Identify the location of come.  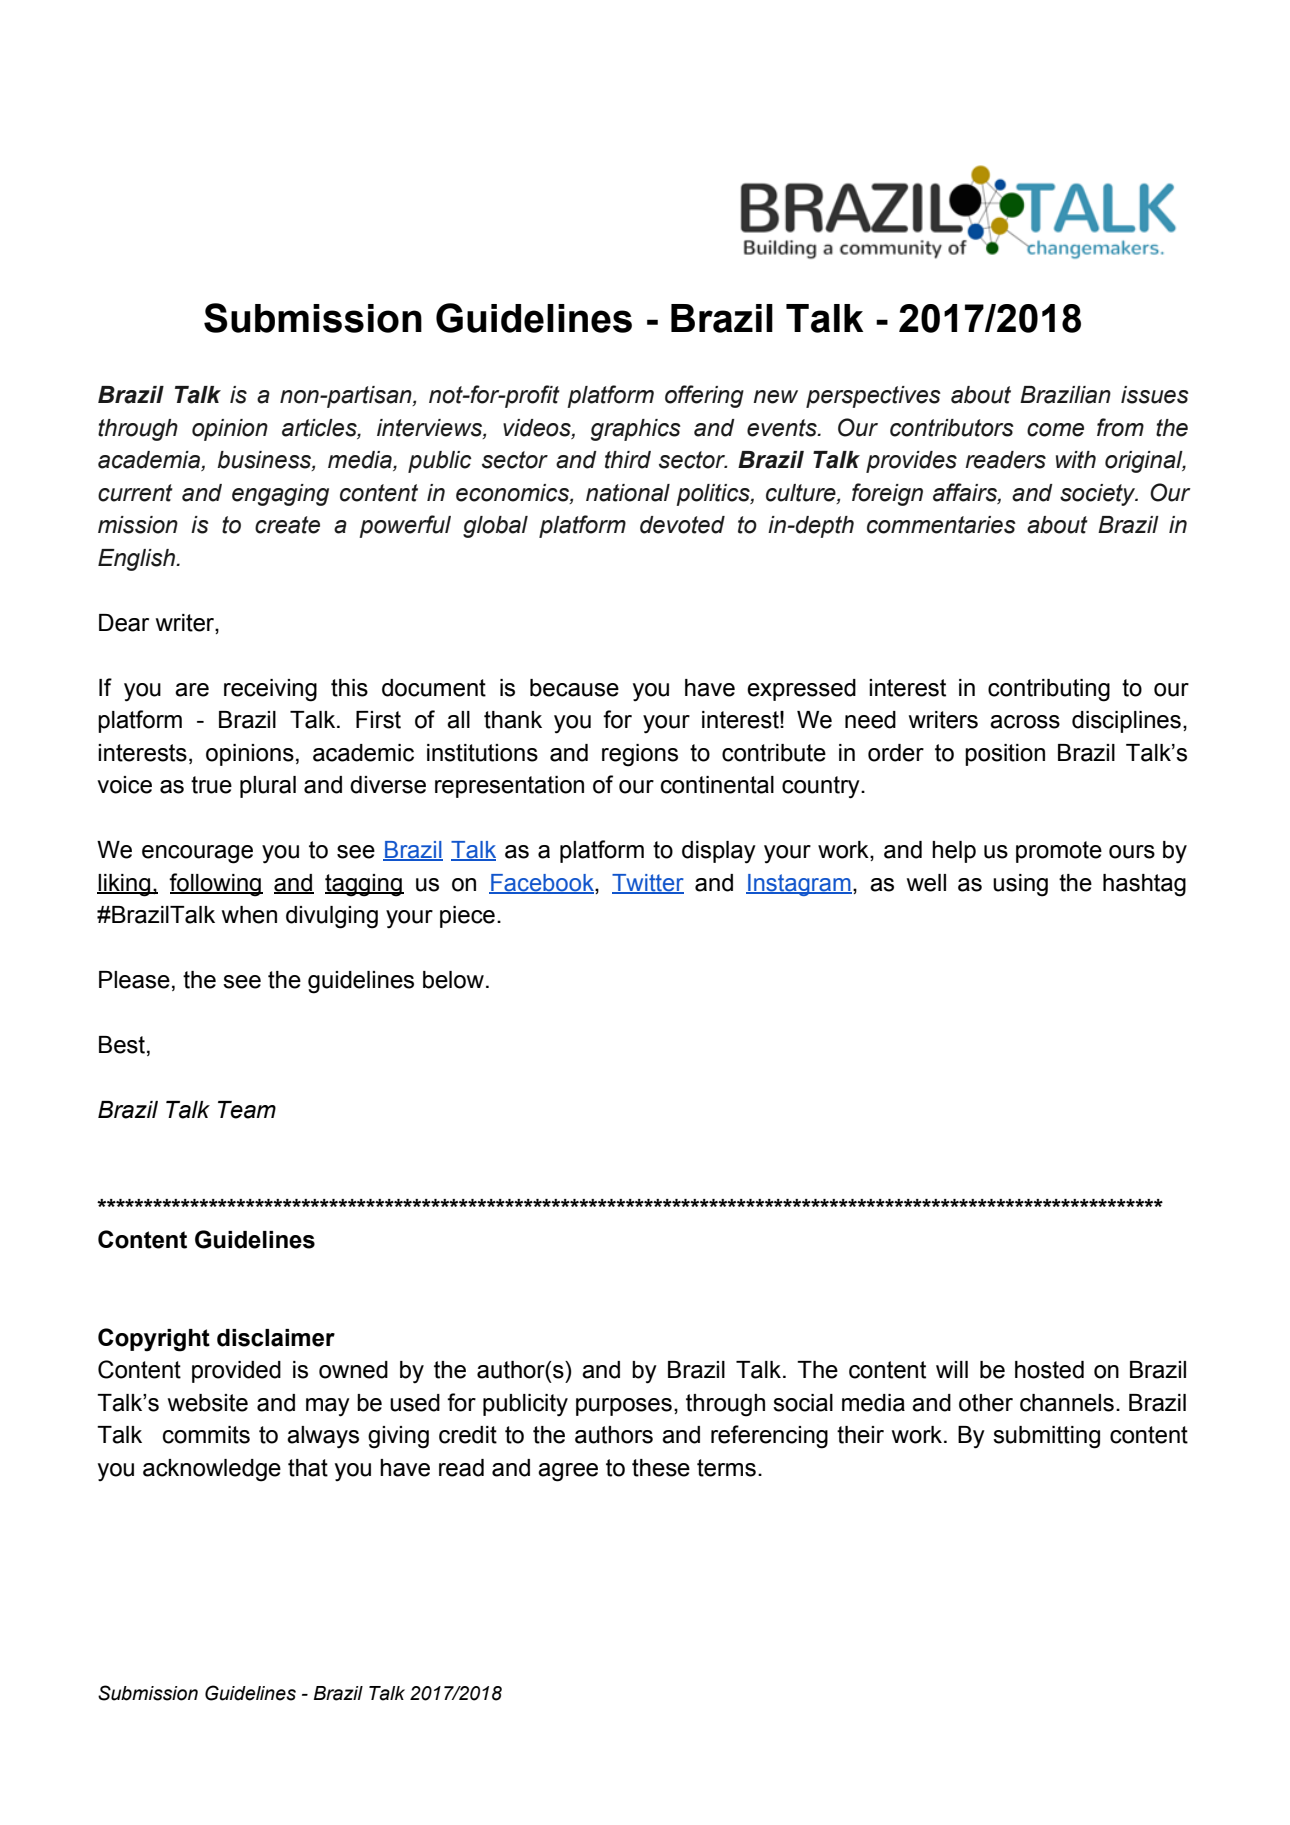
(1055, 430).
